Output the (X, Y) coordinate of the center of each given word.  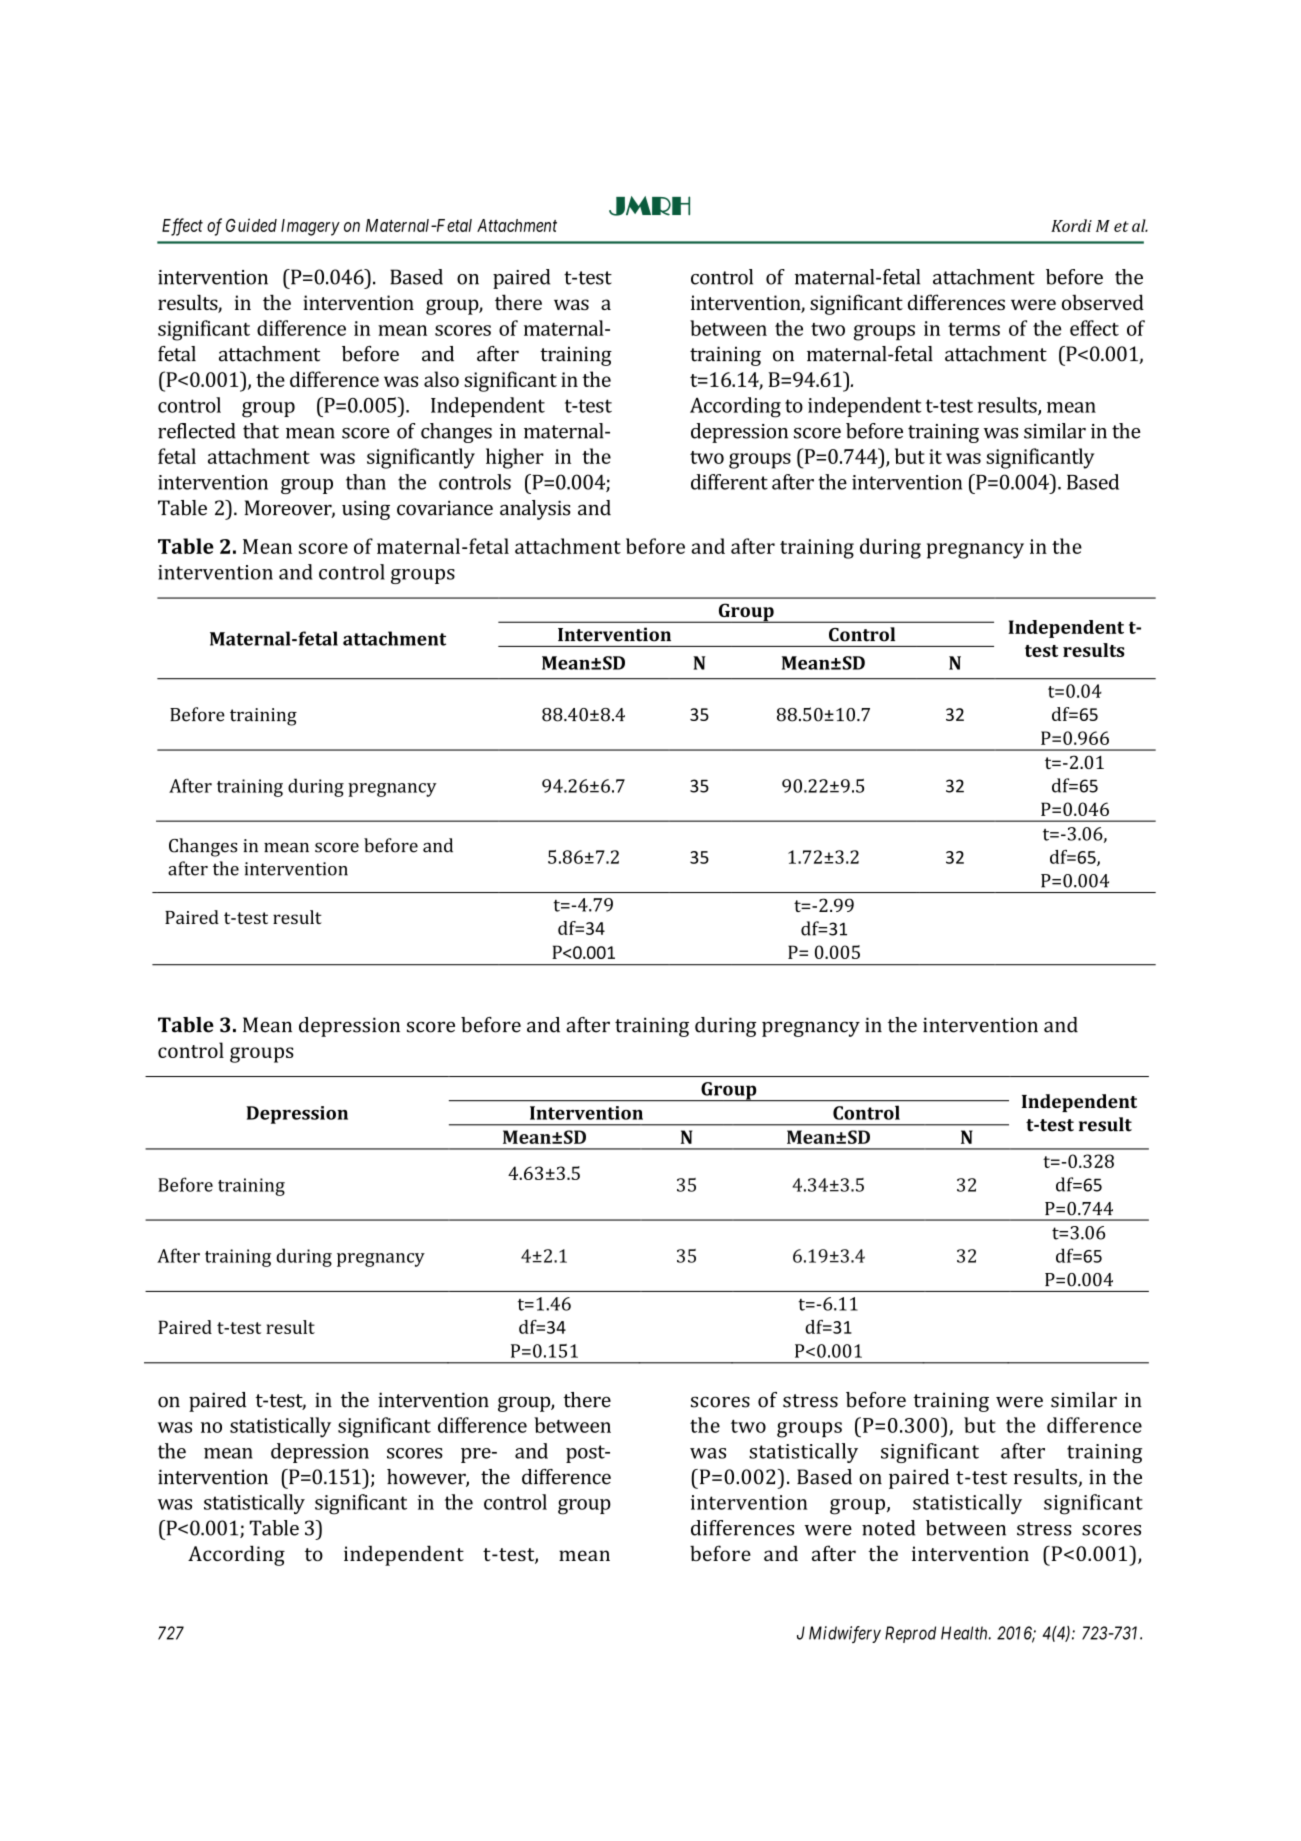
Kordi (1071, 225)
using (366, 510)
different (729, 482)
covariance (445, 508)
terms (974, 329)
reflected (197, 431)
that (261, 431)
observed (1103, 302)
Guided (251, 225)
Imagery (310, 227)
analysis (535, 510)
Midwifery (845, 1634)
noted (888, 1528)
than (366, 482)
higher (515, 458)
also (441, 379)
